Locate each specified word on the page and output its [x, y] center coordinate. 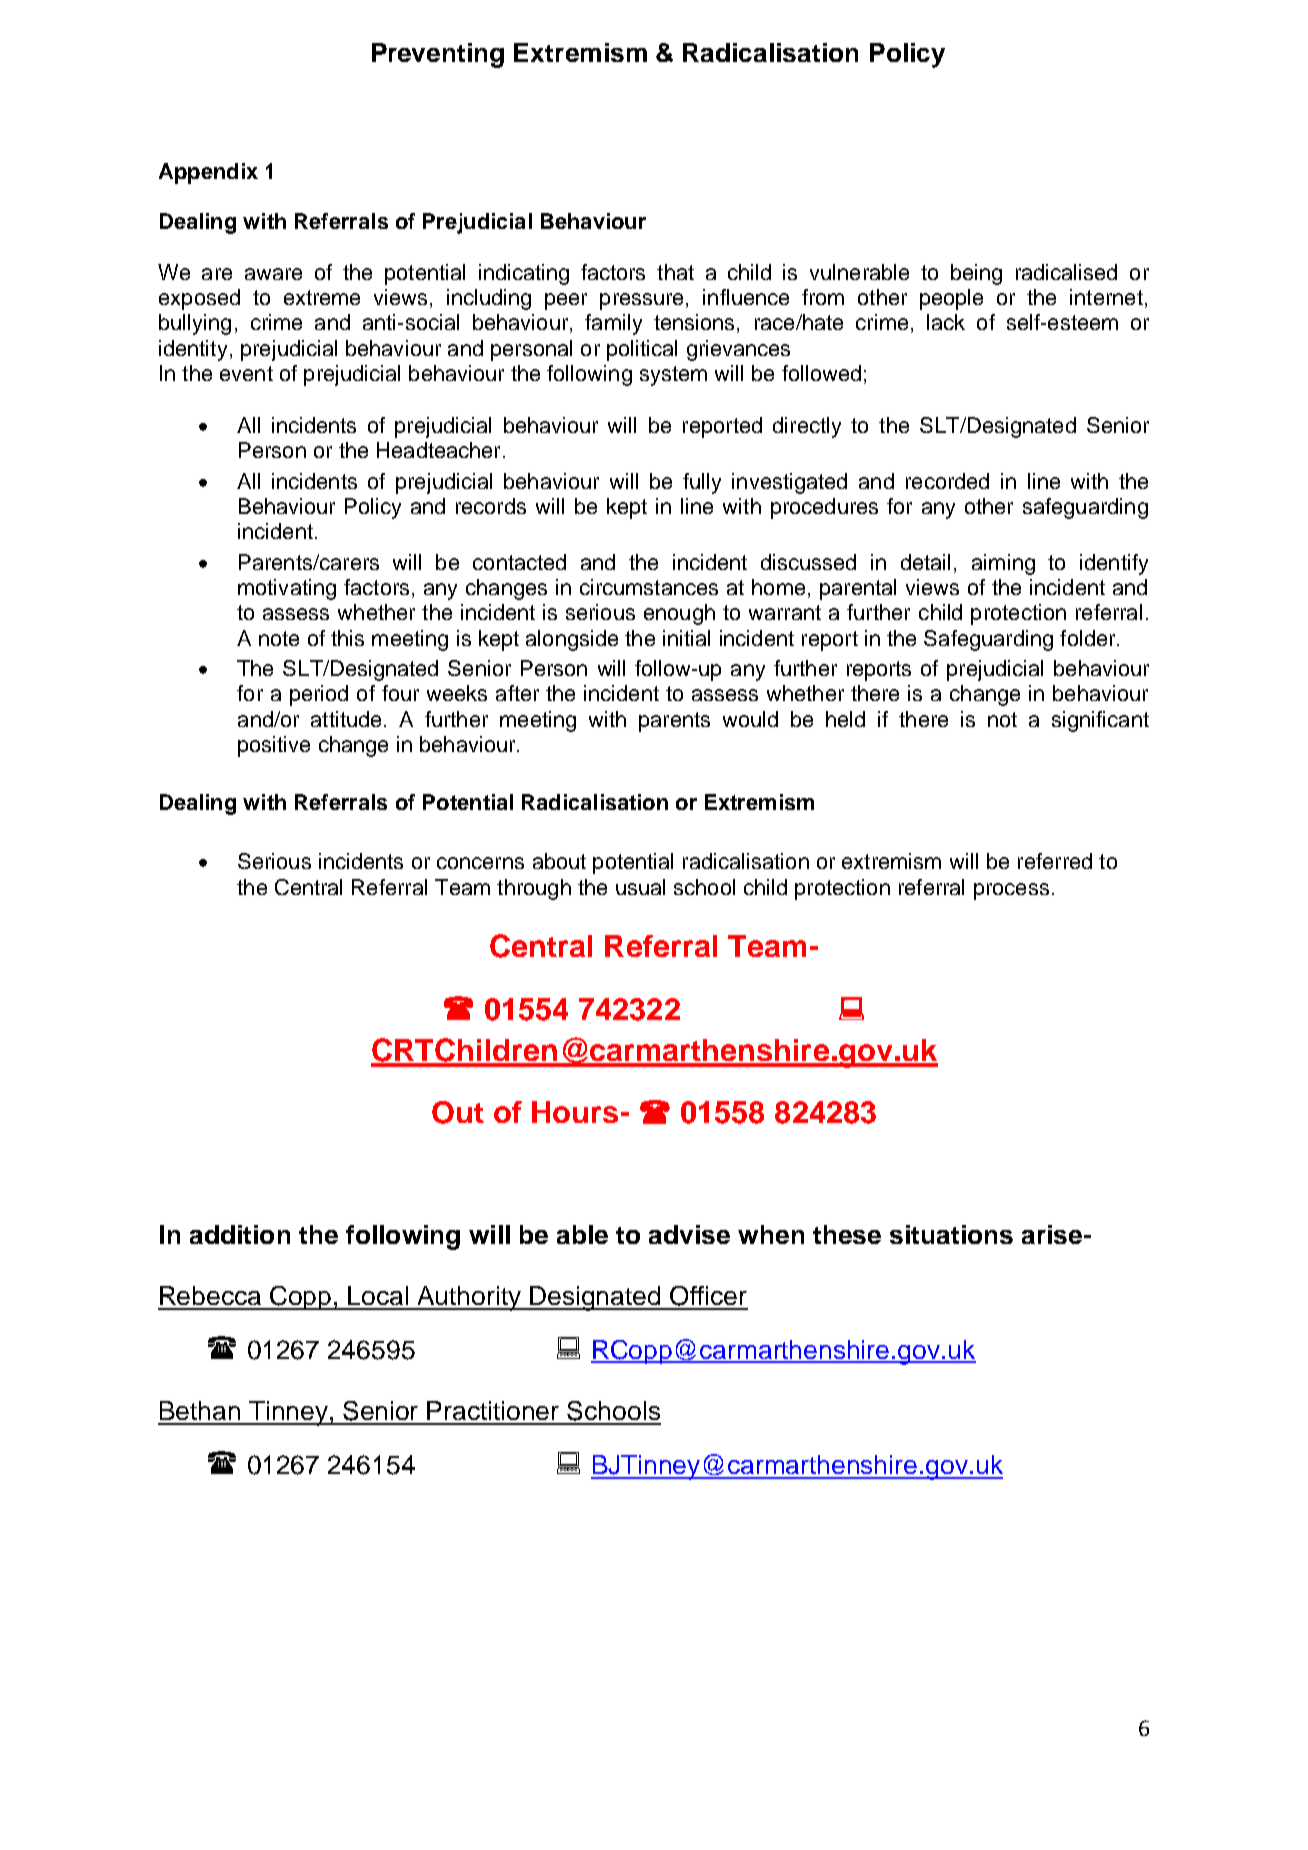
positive [274, 746]
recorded [947, 481]
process [1011, 891]
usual [640, 887]
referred [1055, 861]
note [279, 638]
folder [1089, 638]
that [675, 272]
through [534, 889]
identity [193, 350]
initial [686, 638]
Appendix [208, 173]
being [976, 274]
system [673, 376]
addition [240, 1234]
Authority [469, 1298]
